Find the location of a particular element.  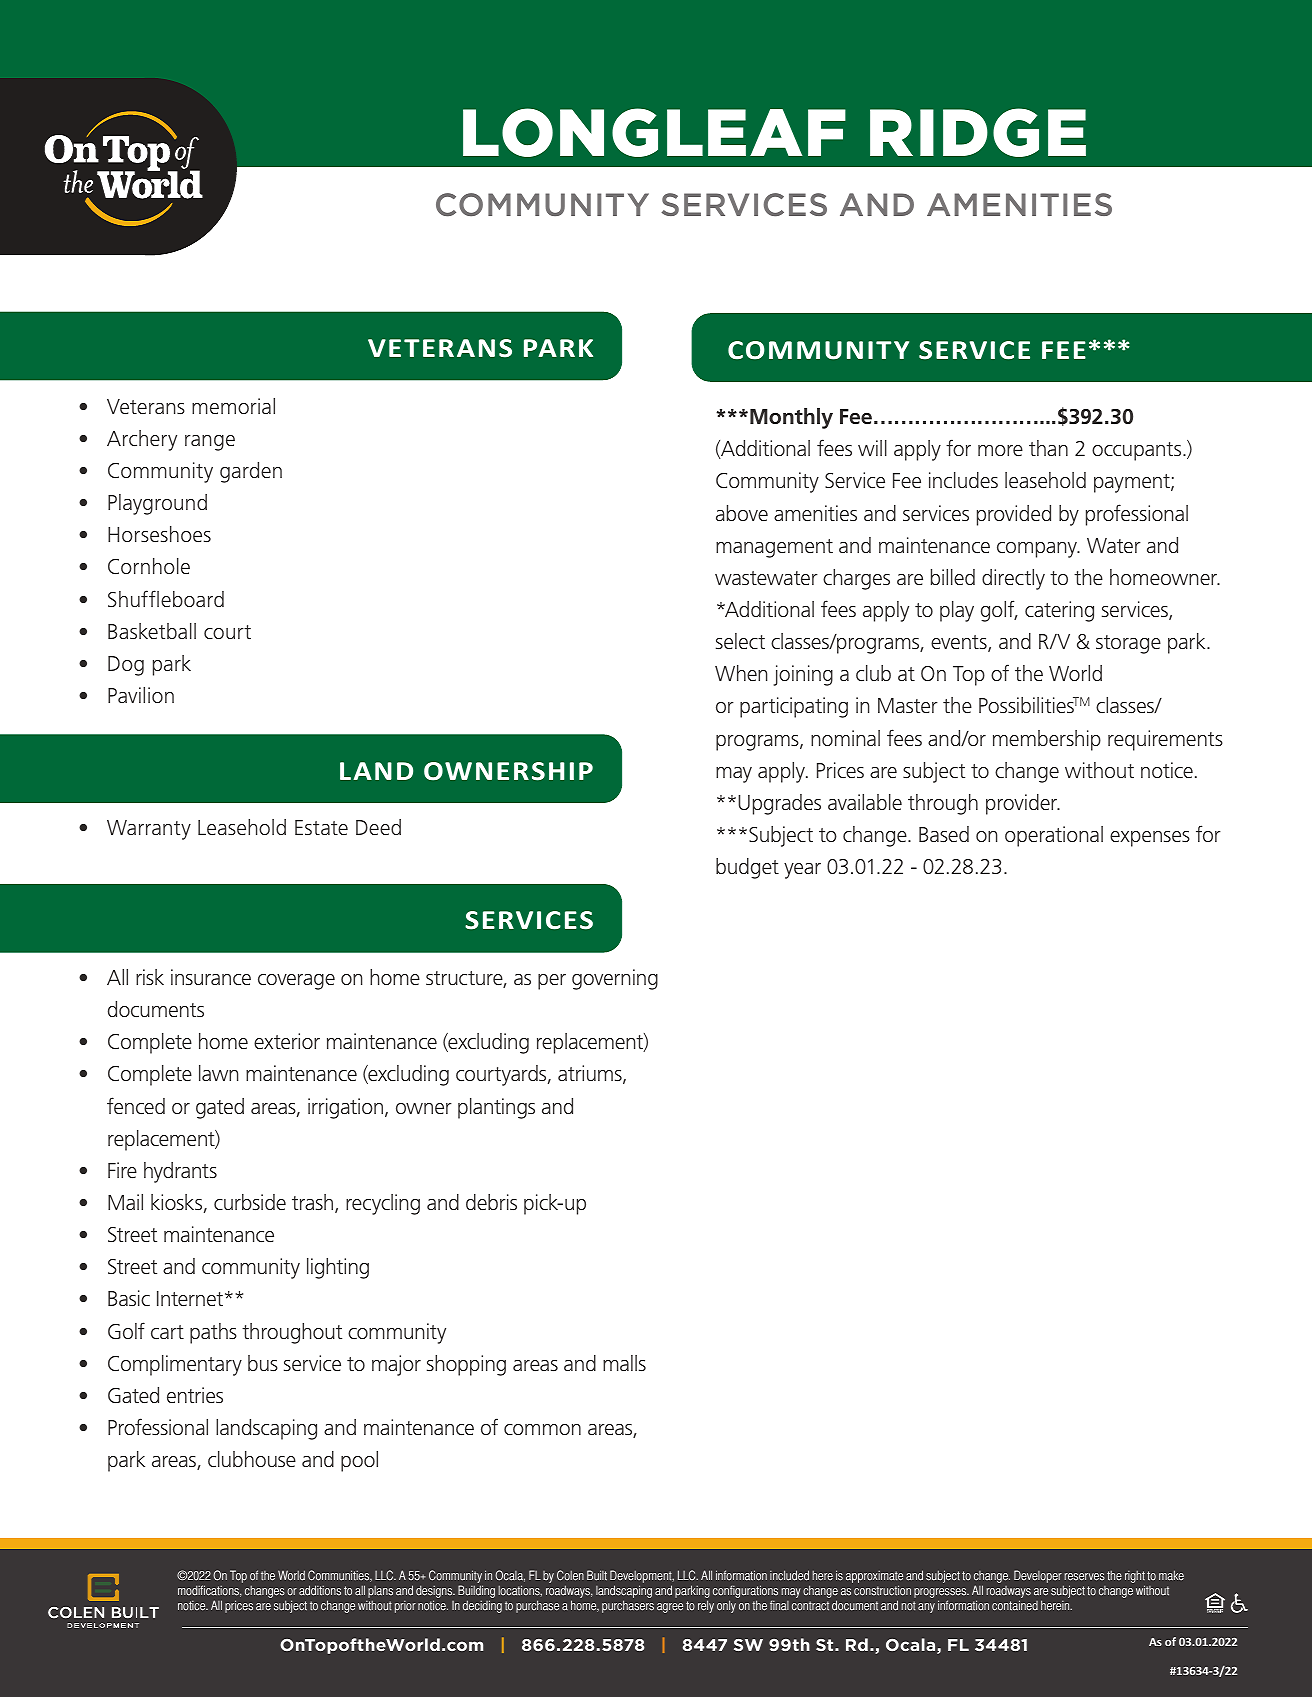

memorial is located at coordinates (233, 406).
